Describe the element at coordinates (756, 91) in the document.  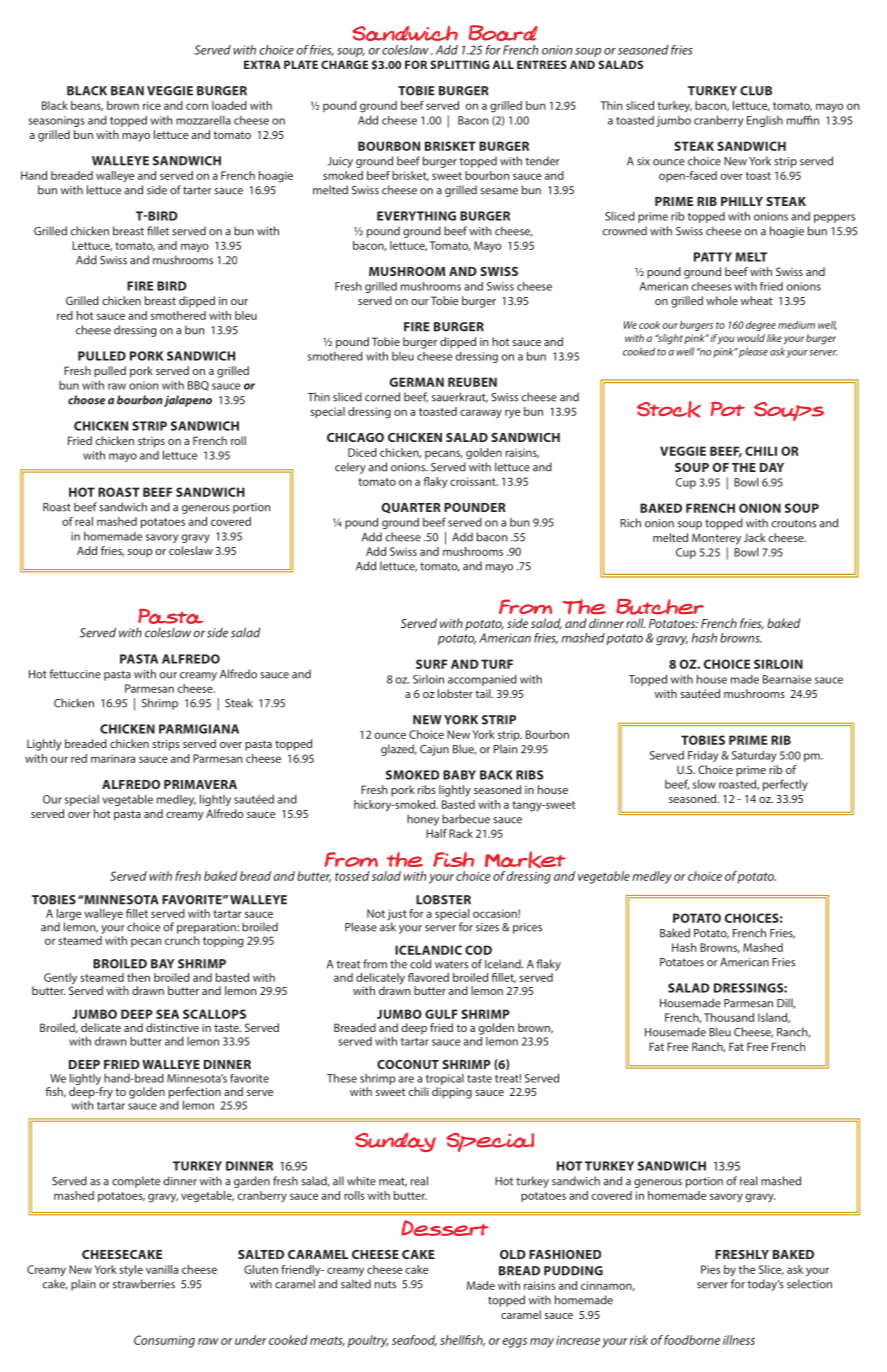
I see `CLUB` at that location.
